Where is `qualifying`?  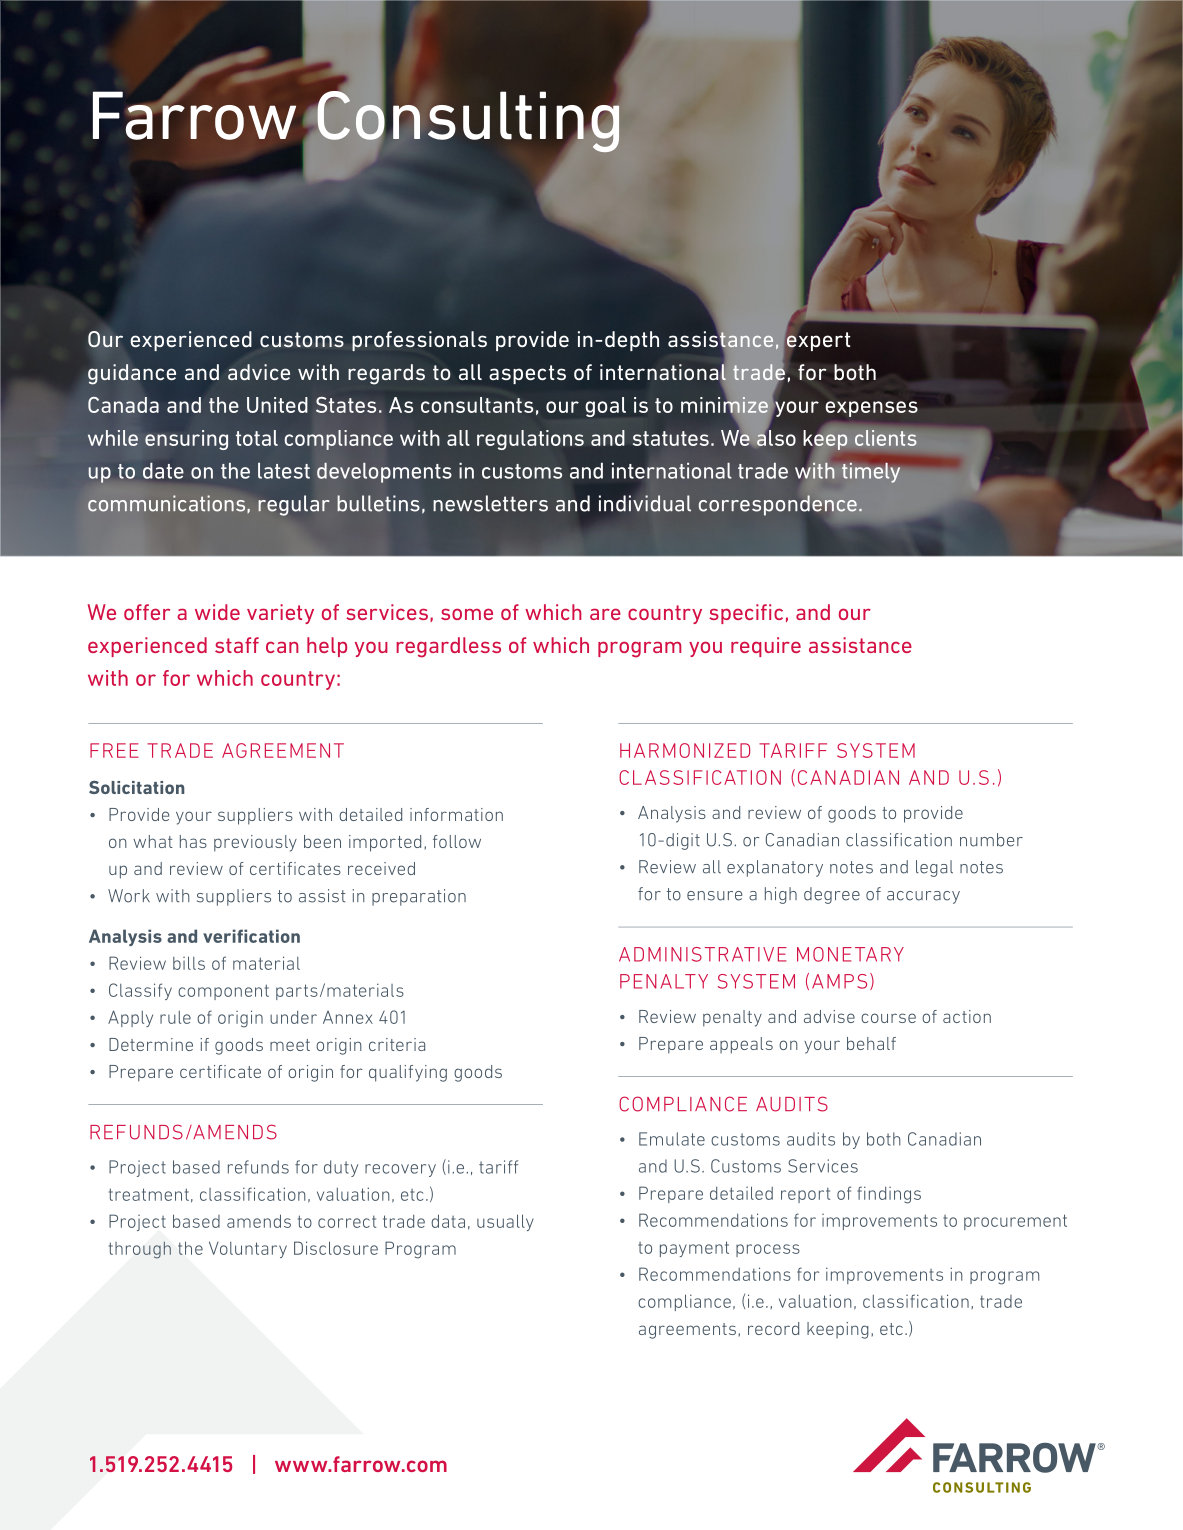 qualifying is located at coordinates (408, 1073).
